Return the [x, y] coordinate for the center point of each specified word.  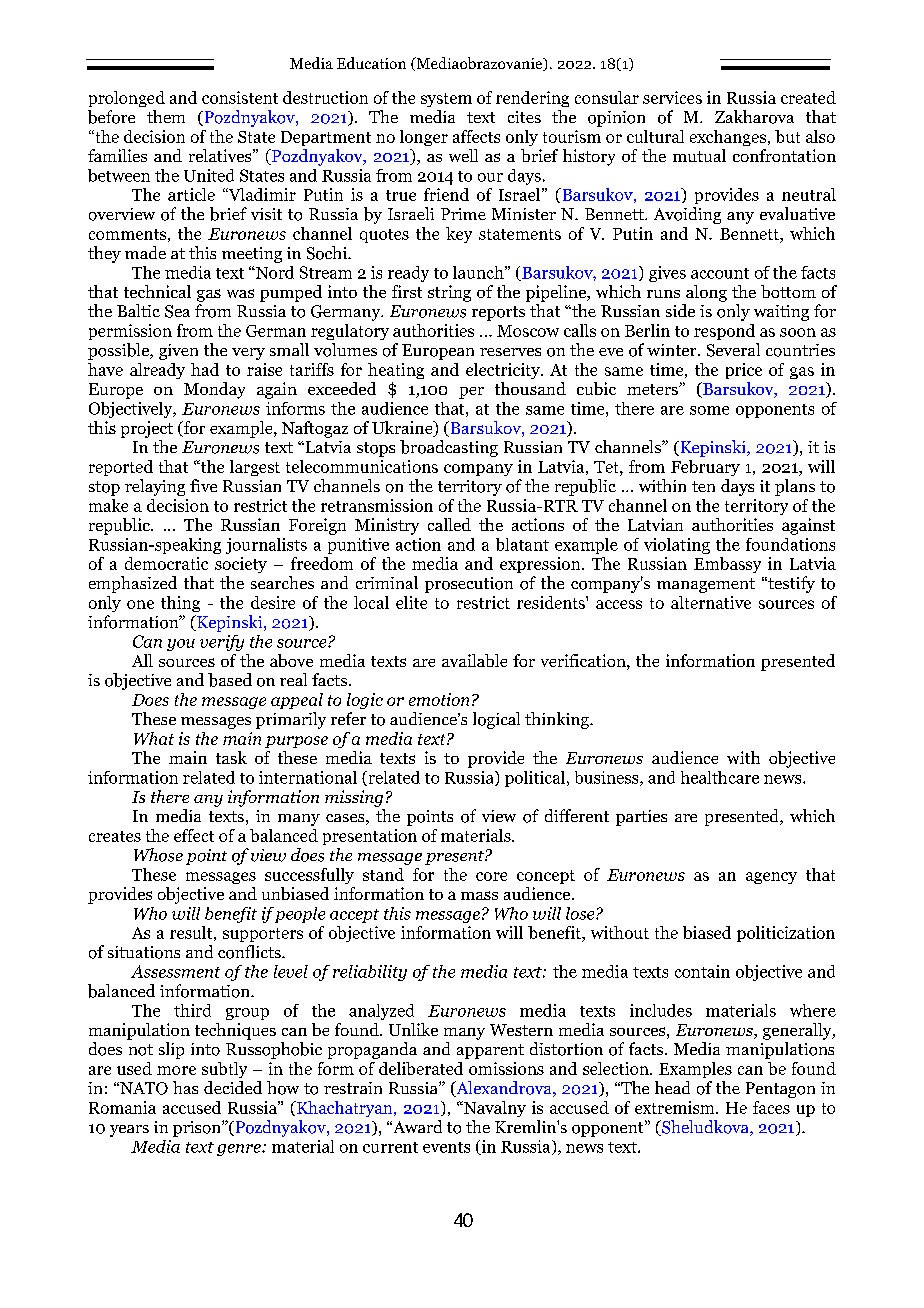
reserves [510, 352]
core [491, 876]
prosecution [469, 585]
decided [233, 1087]
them [166, 116]
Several [733, 350]
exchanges [728, 138]
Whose [158, 855]
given [178, 352]
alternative [711, 602]
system [446, 100]
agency [771, 878]
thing [180, 604]
